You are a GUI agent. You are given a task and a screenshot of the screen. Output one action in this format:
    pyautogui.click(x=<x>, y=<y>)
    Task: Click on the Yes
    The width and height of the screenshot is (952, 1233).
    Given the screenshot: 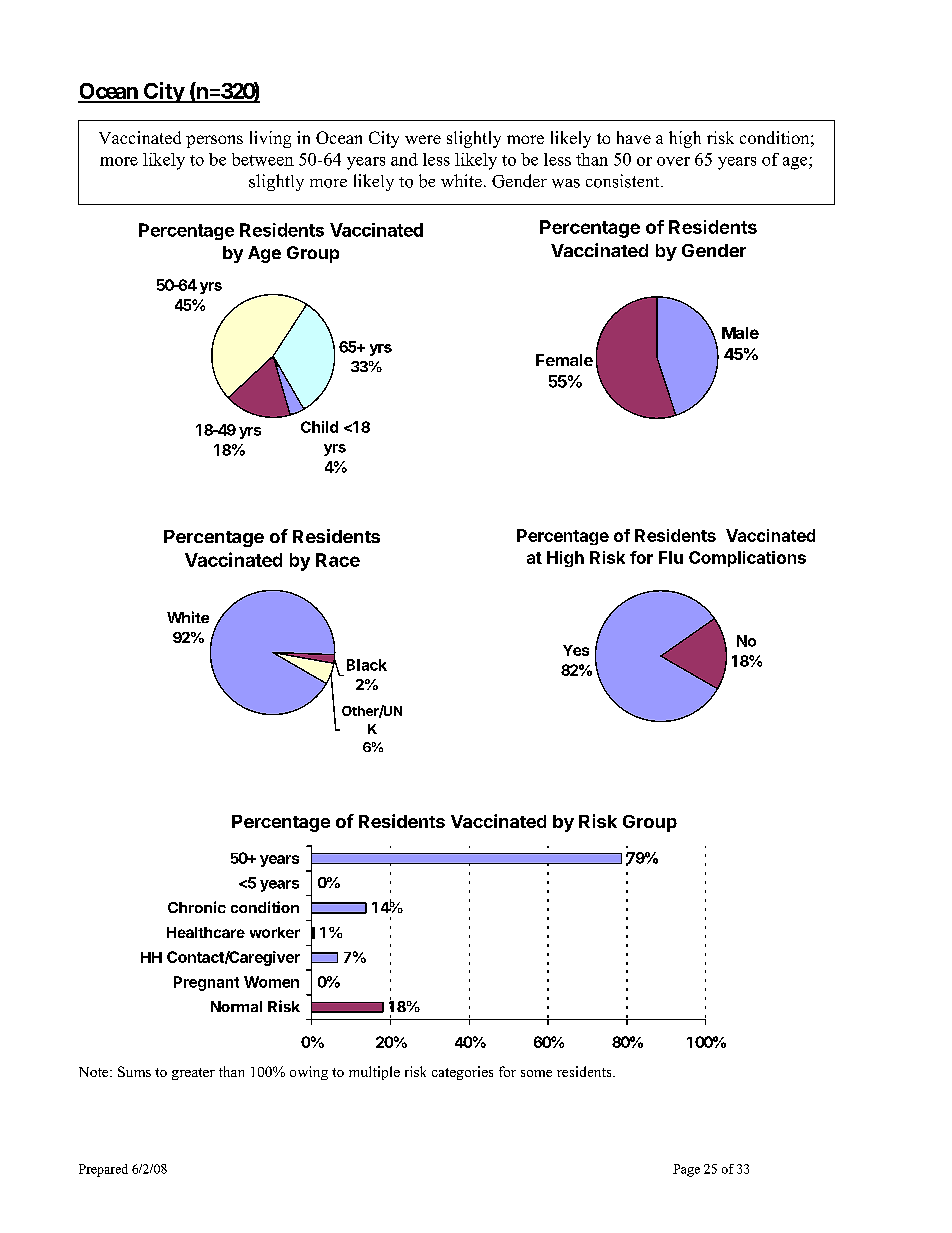 What is the action you would take?
    pyautogui.click(x=576, y=650)
